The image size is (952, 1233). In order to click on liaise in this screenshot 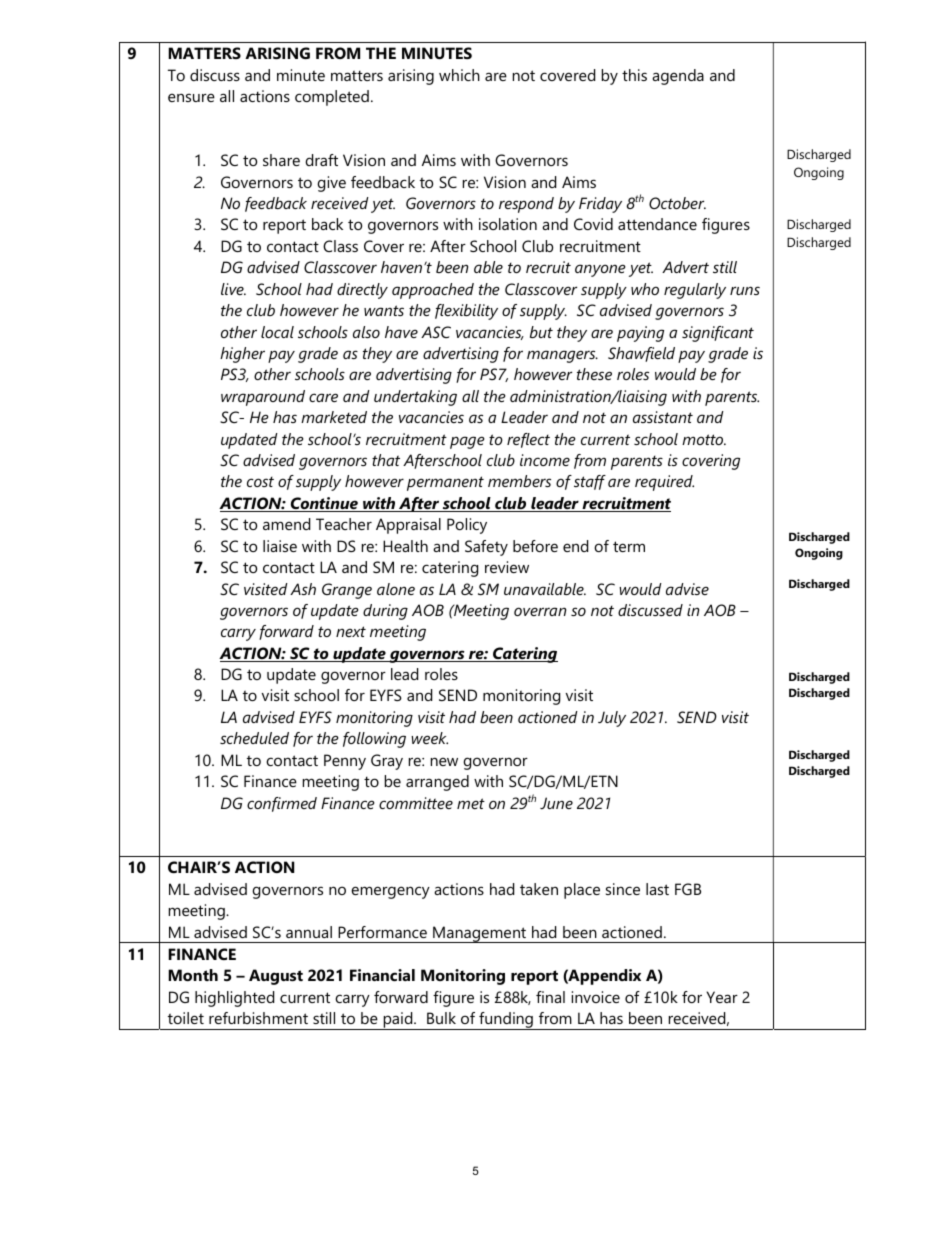, I will do `click(280, 546)`.
